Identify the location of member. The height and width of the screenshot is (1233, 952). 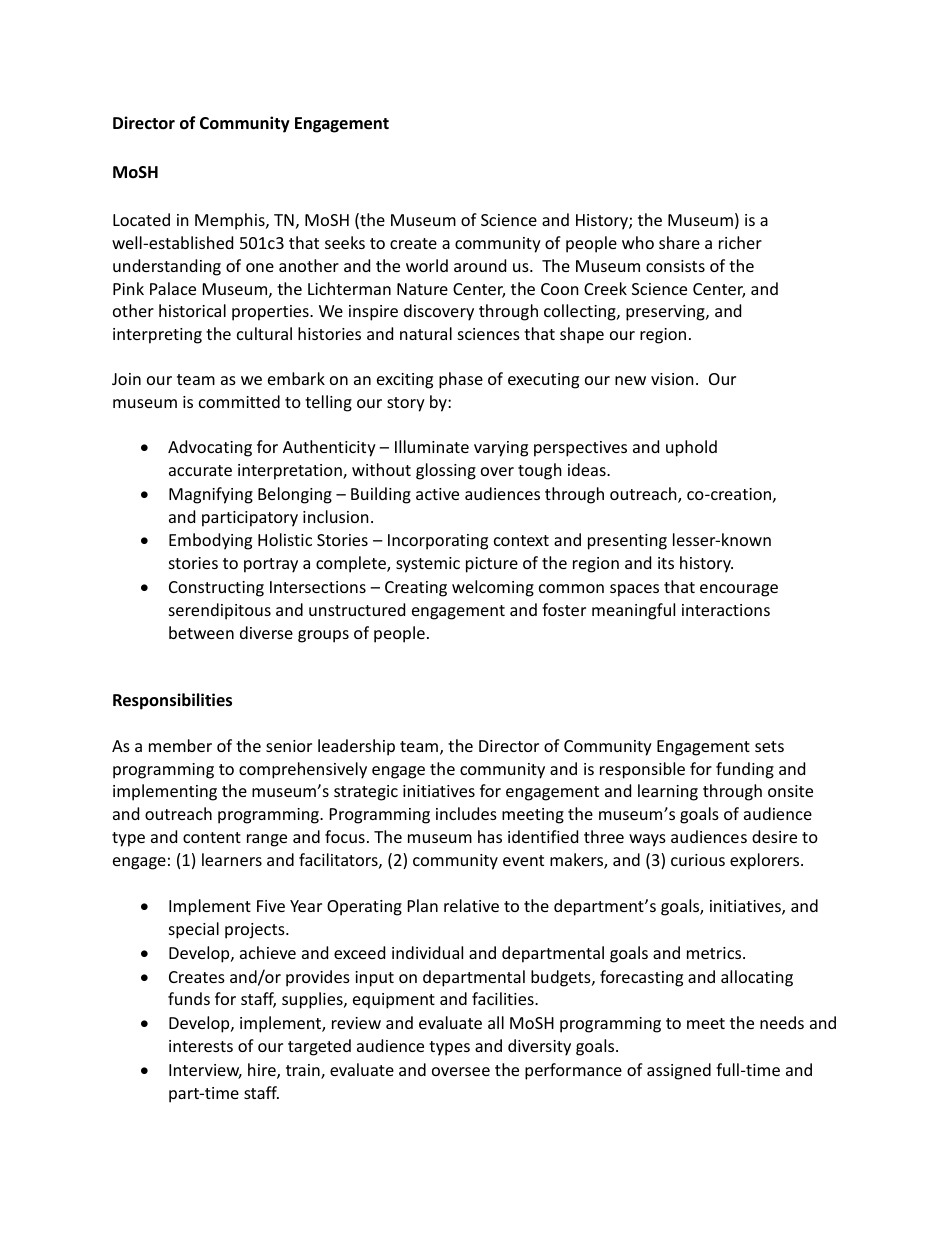
(180, 745).
